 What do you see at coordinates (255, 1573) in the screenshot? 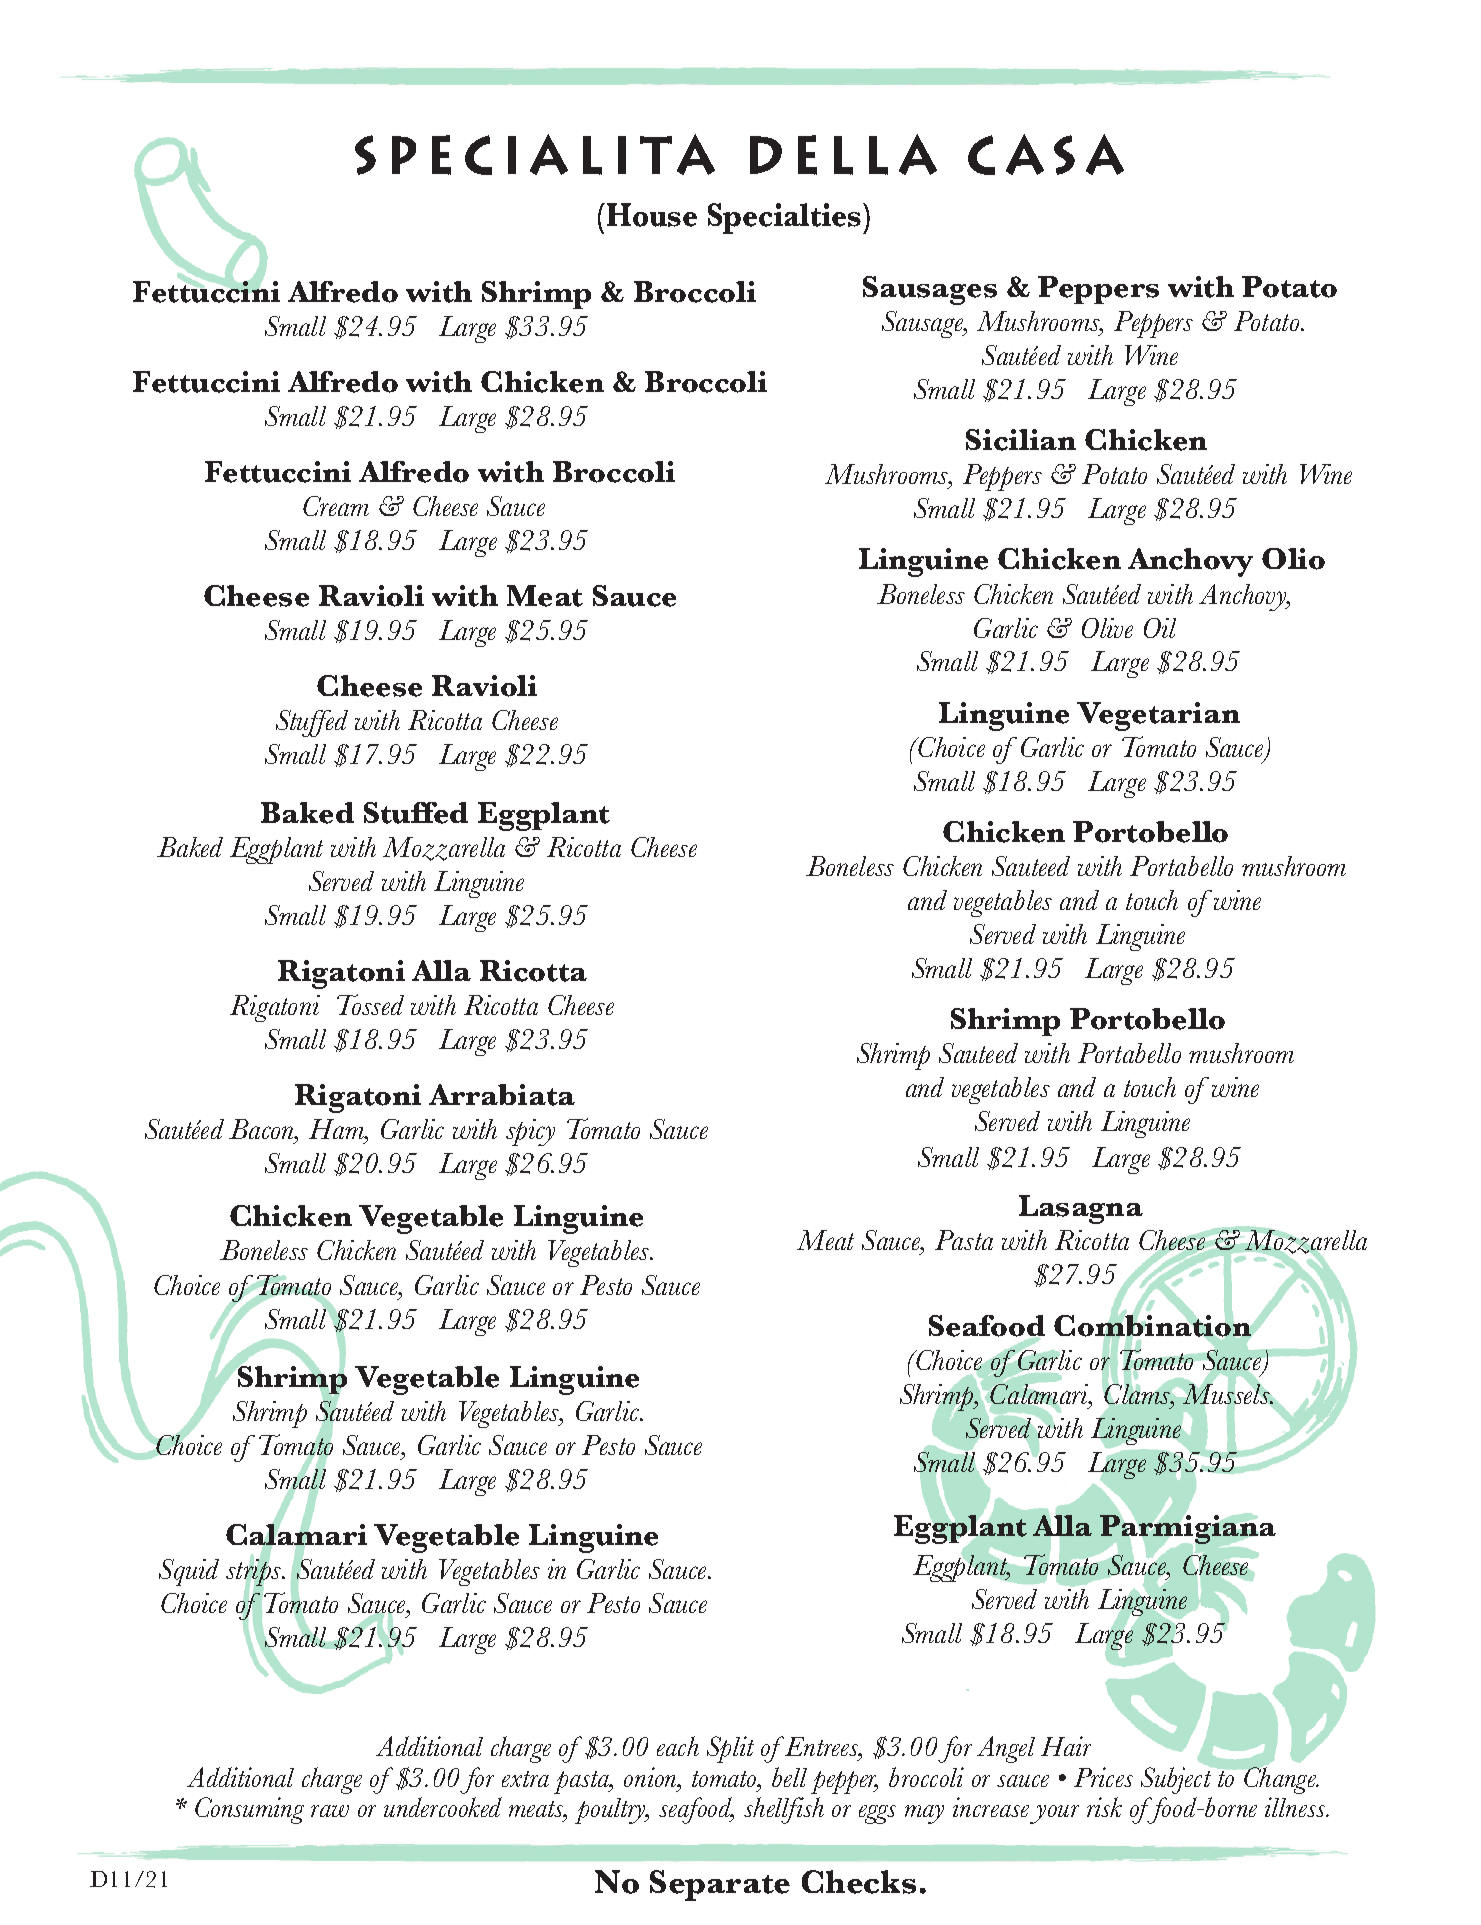
I see `strips` at bounding box center [255, 1573].
